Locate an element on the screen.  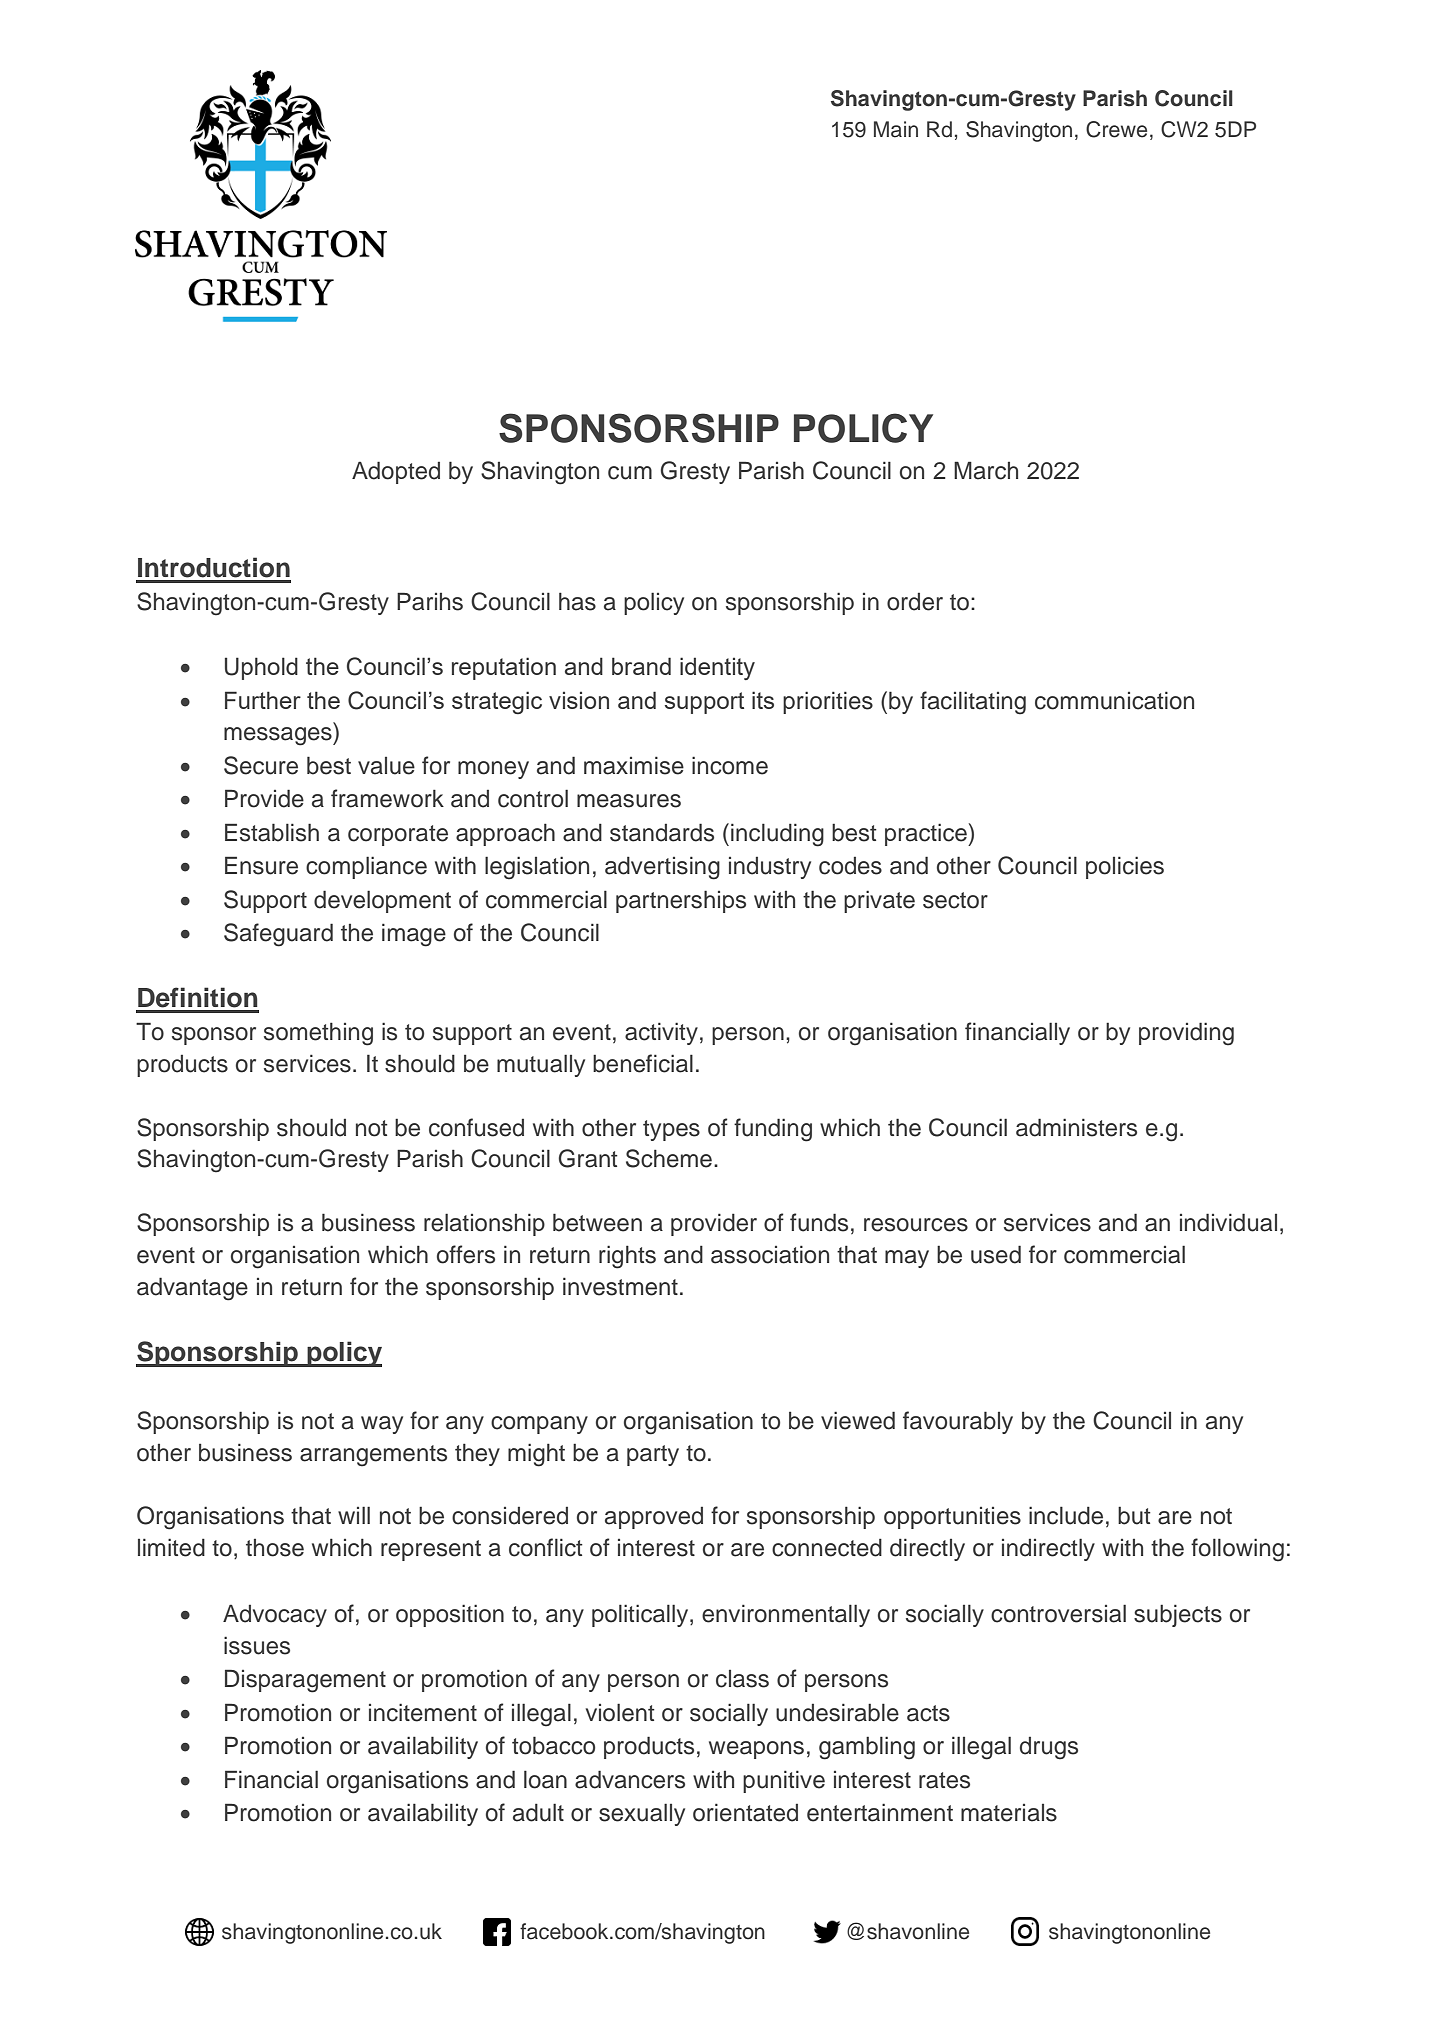
identity is located at coordinates (717, 668).
